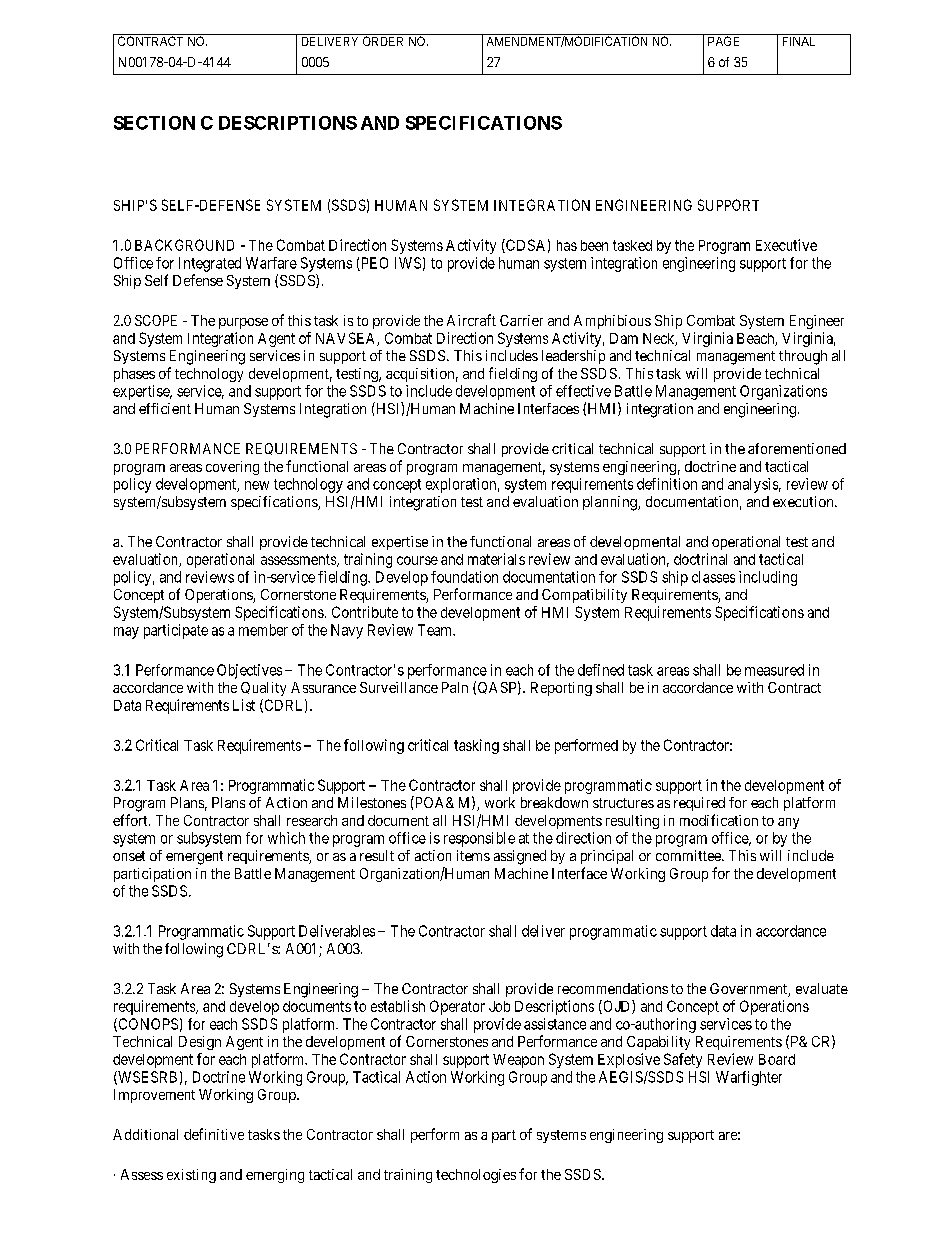  I want to click on classes, so click(713, 577).
